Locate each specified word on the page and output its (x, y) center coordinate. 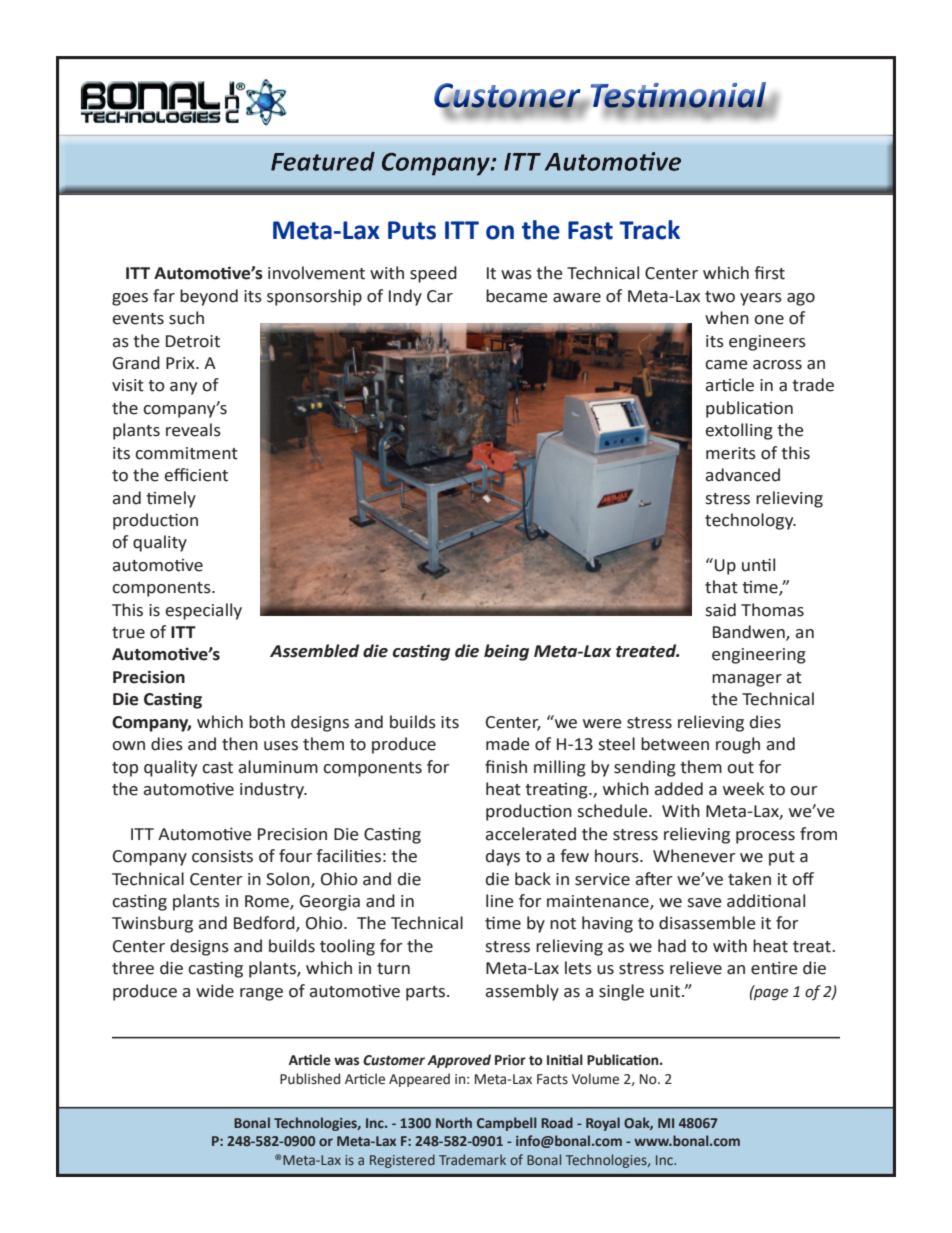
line (500, 901)
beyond (209, 297)
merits (731, 453)
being (506, 652)
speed (433, 274)
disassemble (707, 923)
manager (747, 680)
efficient (196, 475)
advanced (742, 475)
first (769, 273)
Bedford (265, 924)
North (454, 1122)
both (267, 722)
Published (310, 1079)
